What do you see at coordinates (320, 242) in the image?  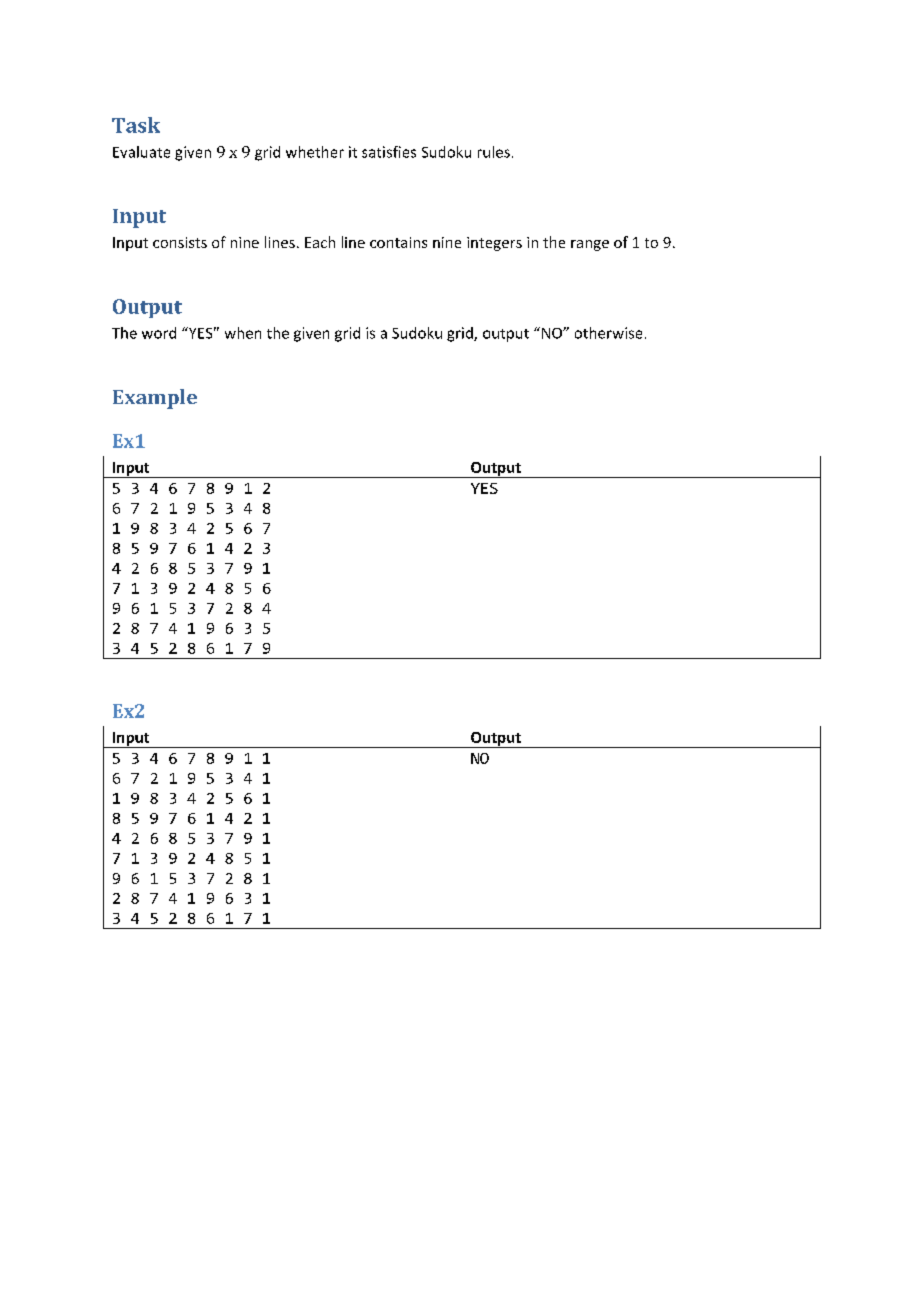 I see `Each` at bounding box center [320, 242].
